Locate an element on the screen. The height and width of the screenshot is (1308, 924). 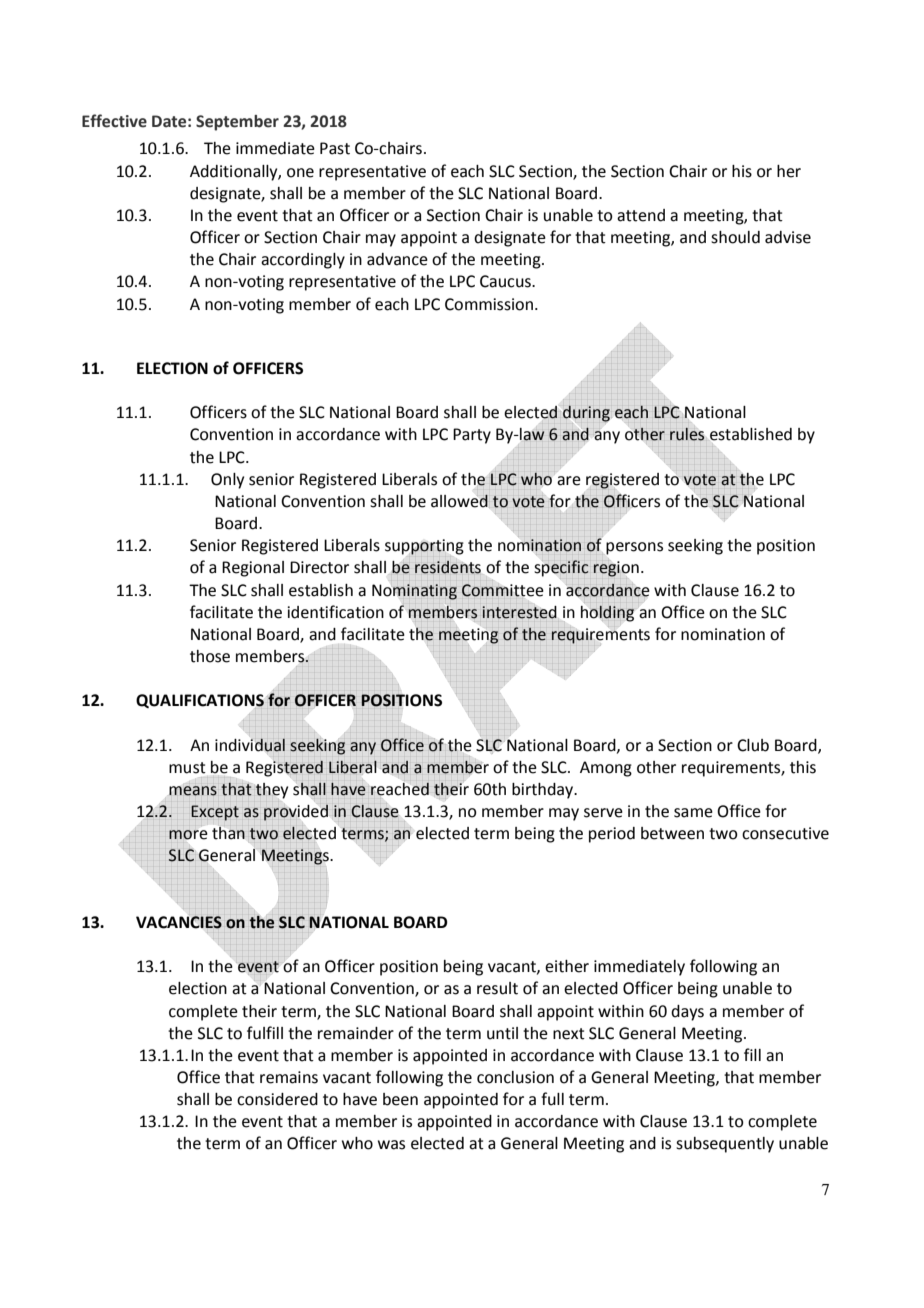
more is located at coordinates (188, 835).
